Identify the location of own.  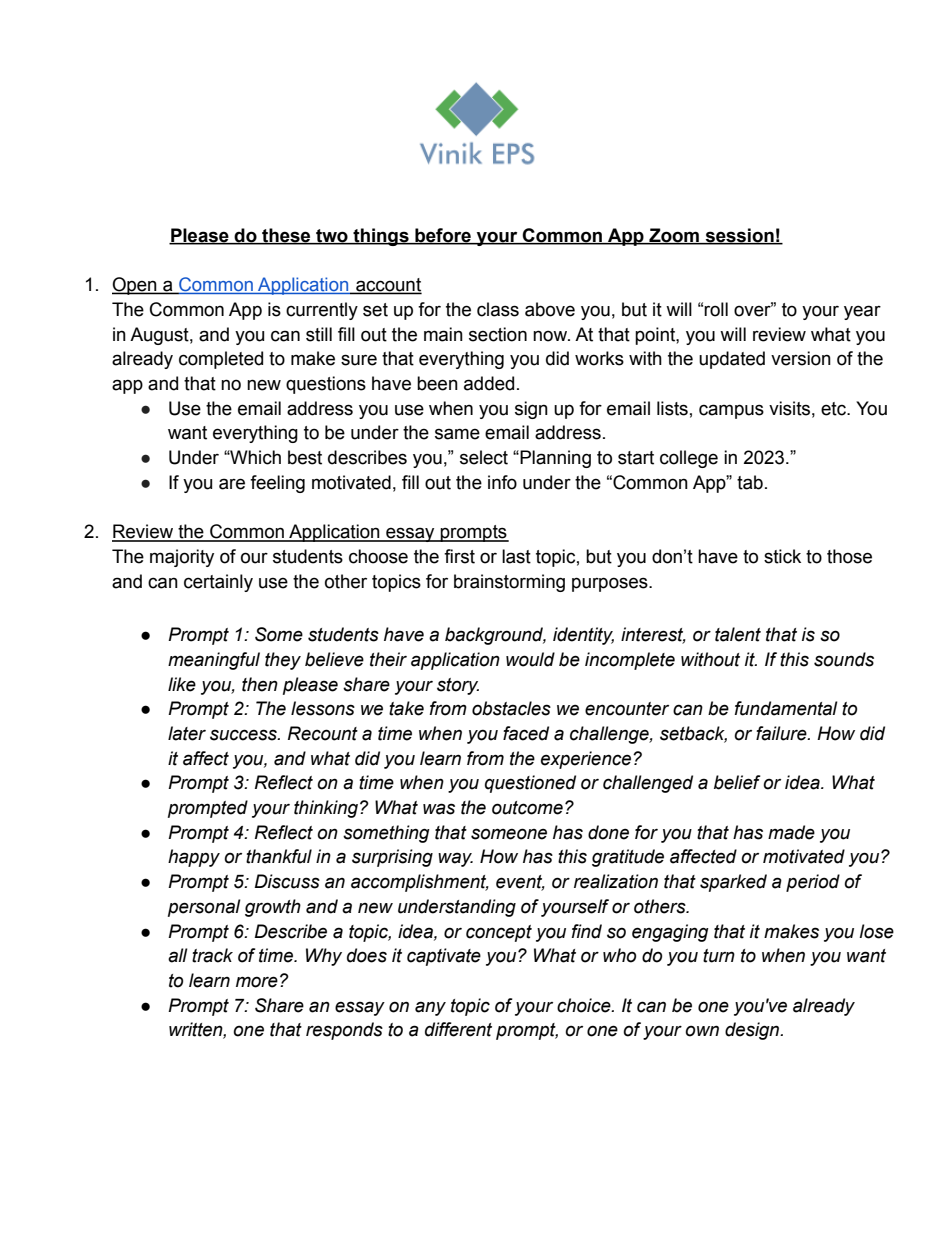
(702, 1031).
